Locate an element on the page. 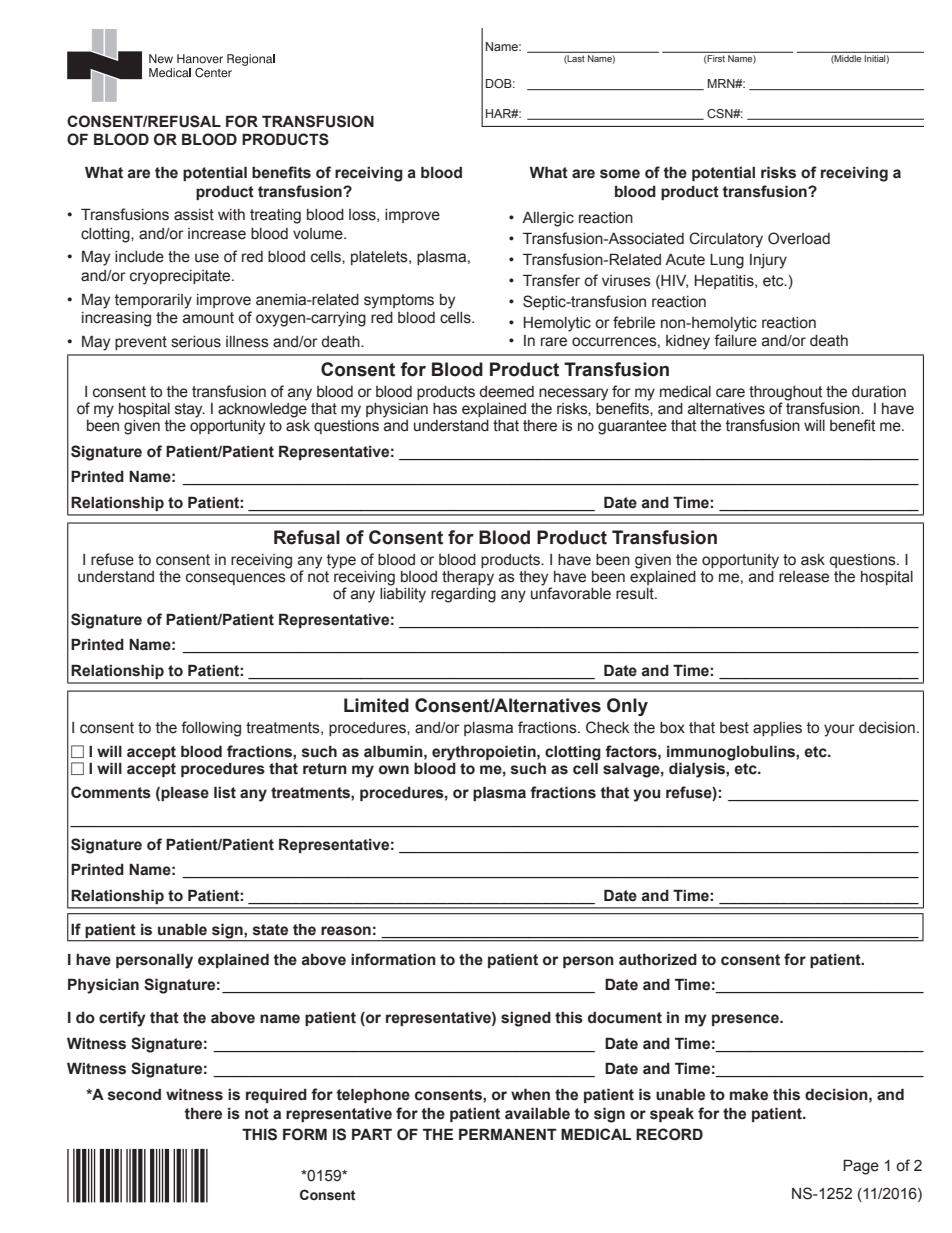 The width and height of the page is (952, 1233). applies is located at coordinates (777, 729).
